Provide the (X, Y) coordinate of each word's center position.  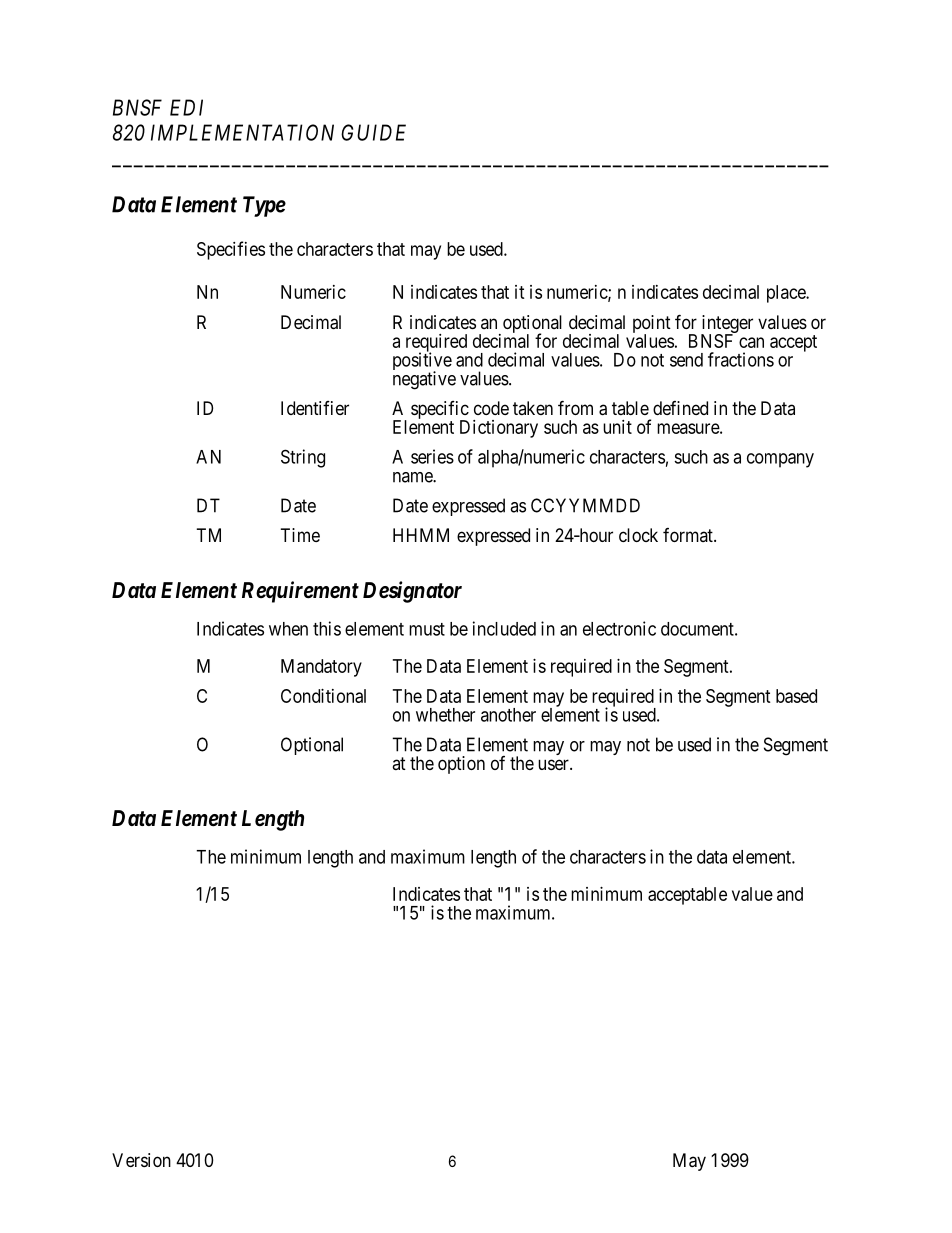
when (288, 629)
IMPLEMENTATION (242, 132)
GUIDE (373, 132)
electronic (619, 628)
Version (141, 1160)
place (787, 294)
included (504, 628)
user (554, 764)
